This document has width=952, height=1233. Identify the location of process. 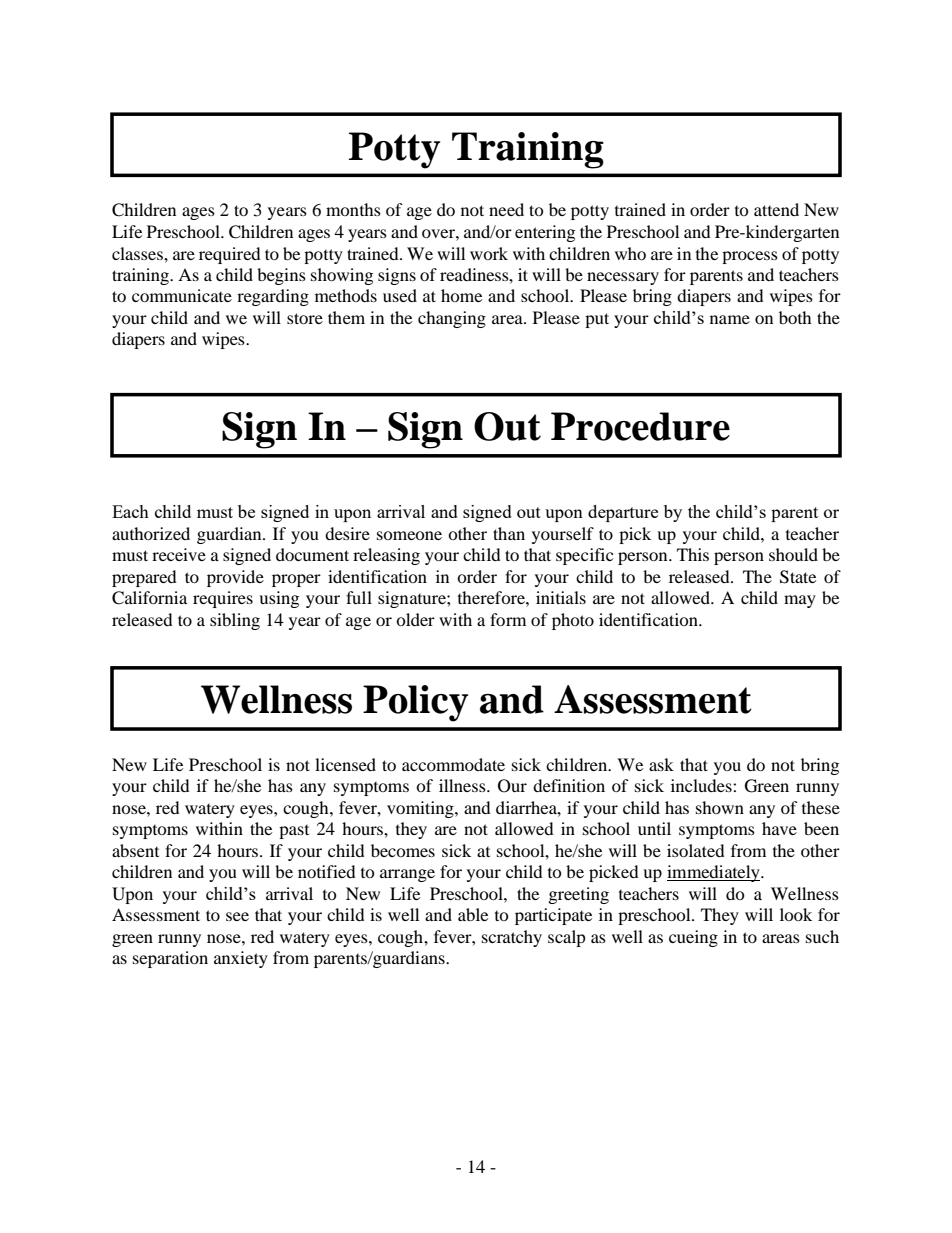
(750, 257).
